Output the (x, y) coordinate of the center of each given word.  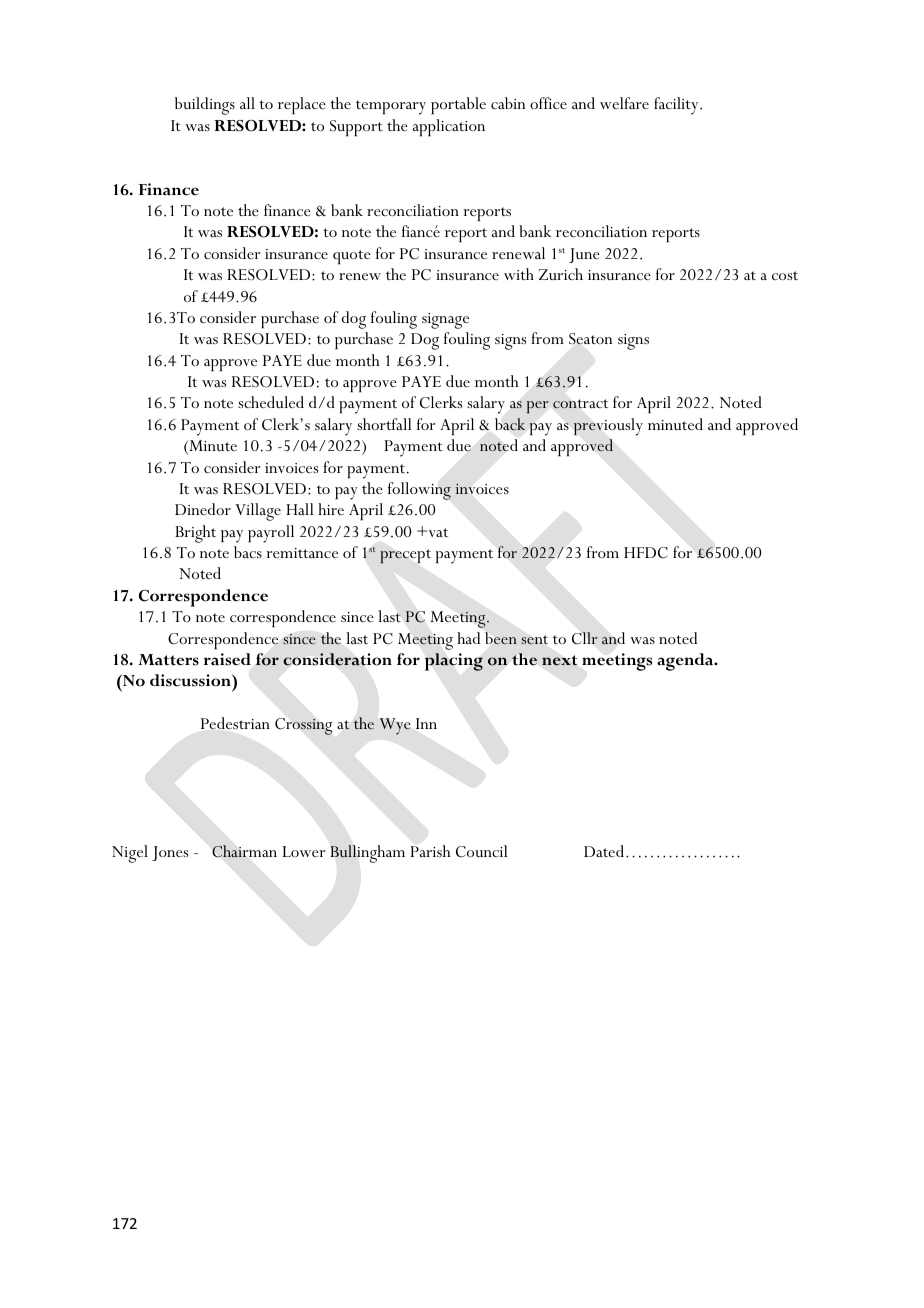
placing (454, 662)
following (419, 491)
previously (608, 427)
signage (445, 321)
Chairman (244, 851)
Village (258, 512)
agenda (686, 662)
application (449, 127)
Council (482, 851)
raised (227, 659)
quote (352, 257)
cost (785, 275)
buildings (205, 106)
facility (677, 106)
